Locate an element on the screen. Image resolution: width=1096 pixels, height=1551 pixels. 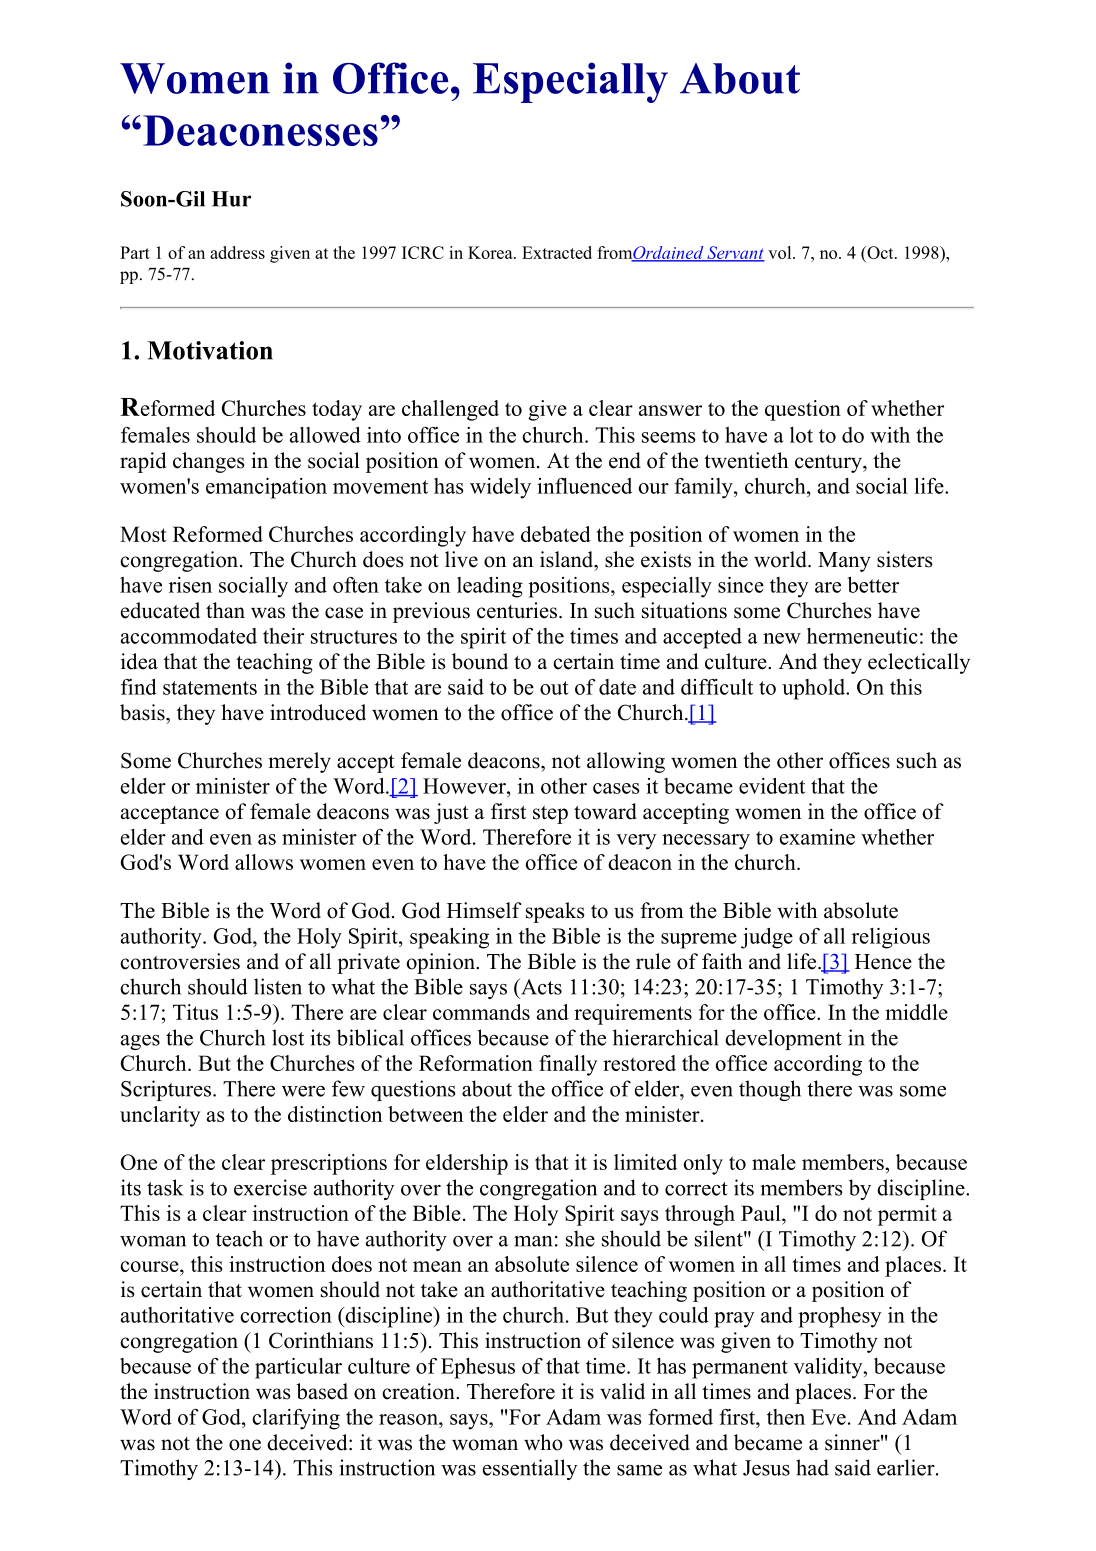
vol is located at coordinates (781, 252).
